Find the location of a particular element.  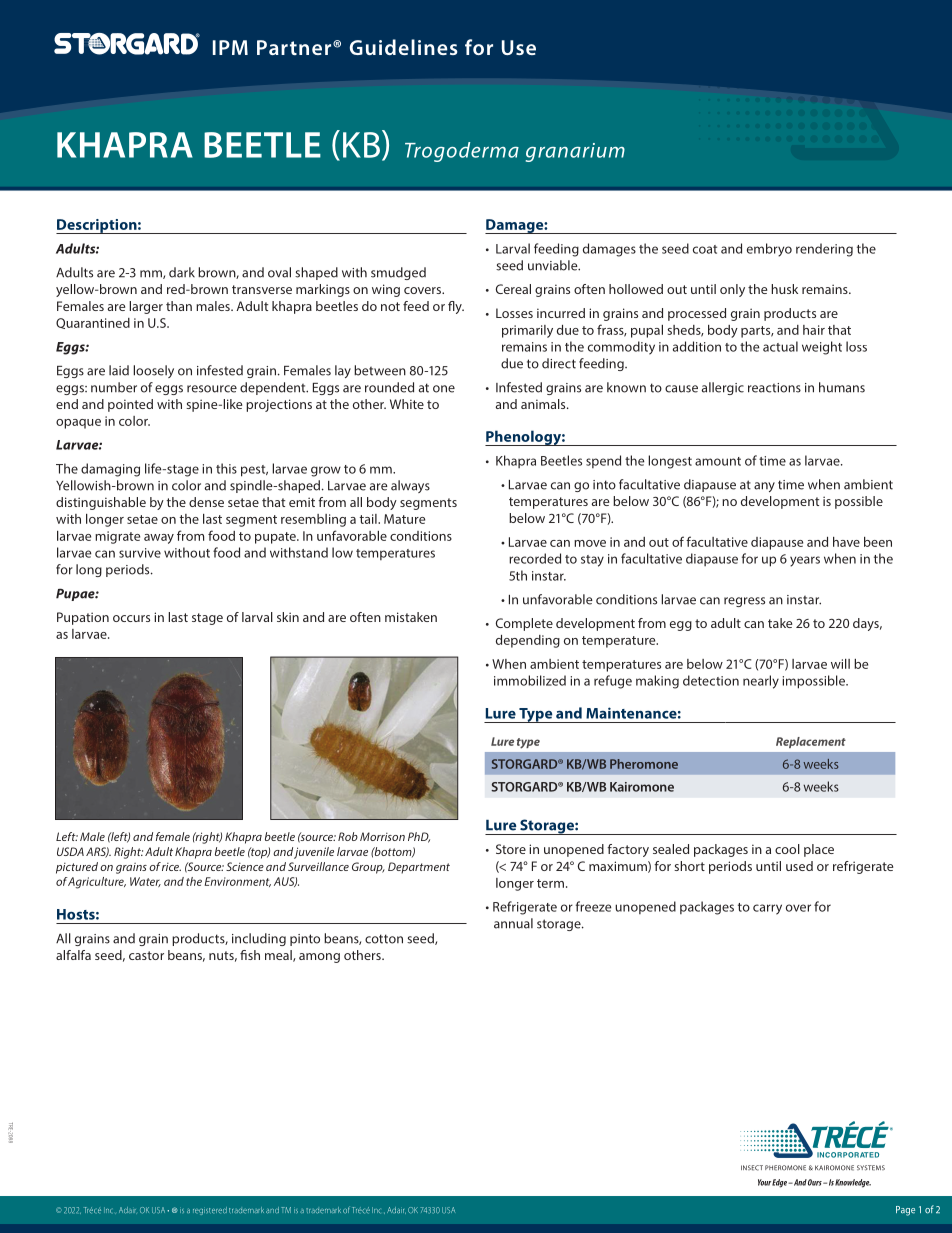

Your is located at coordinates (764, 1182).
